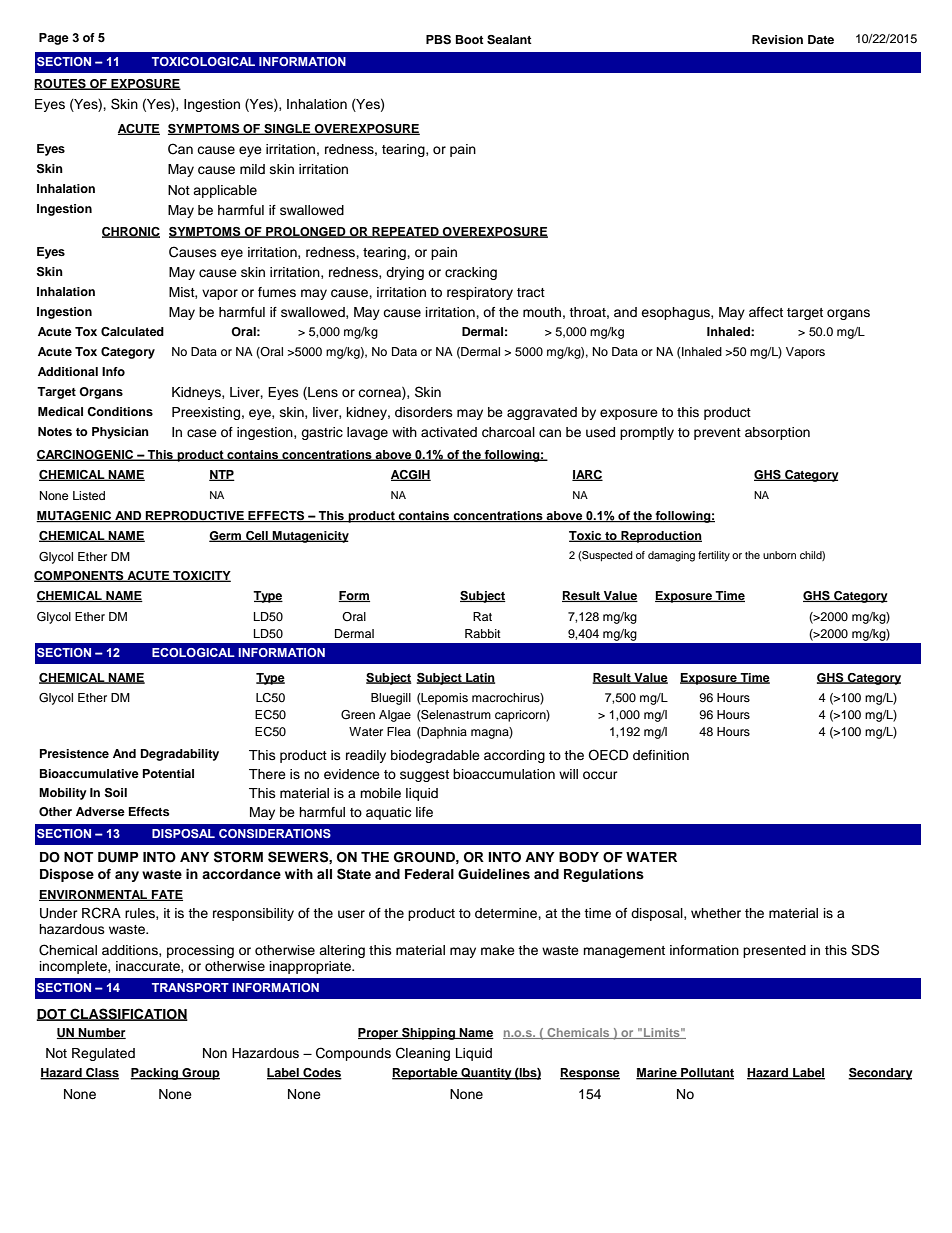 Image resolution: width=952 pixels, height=1233 pixels. I want to click on definition, so click(661, 755).
